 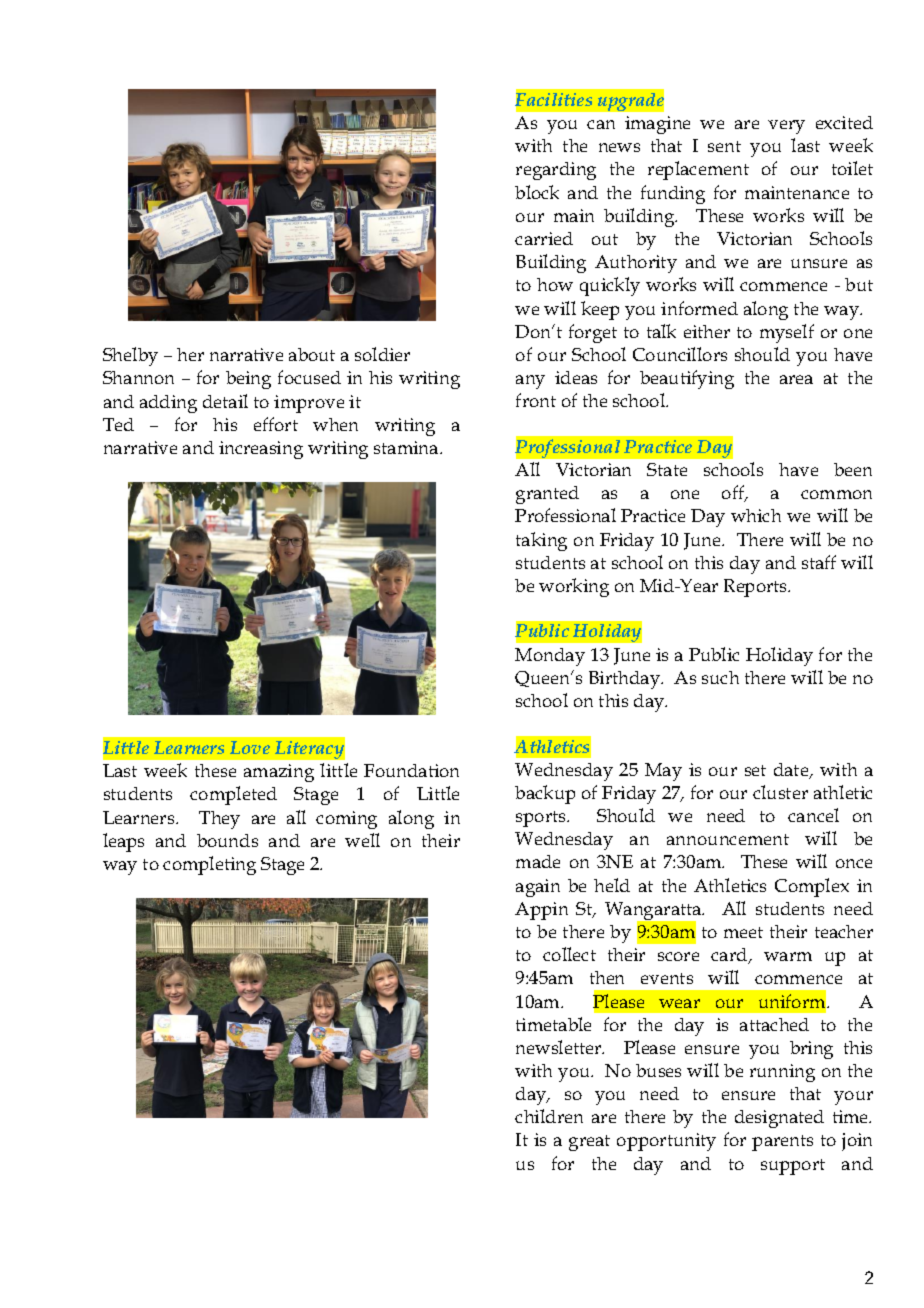 What do you see at coordinates (796, 379) in the screenshot?
I see `area` at bounding box center [796, 379].
